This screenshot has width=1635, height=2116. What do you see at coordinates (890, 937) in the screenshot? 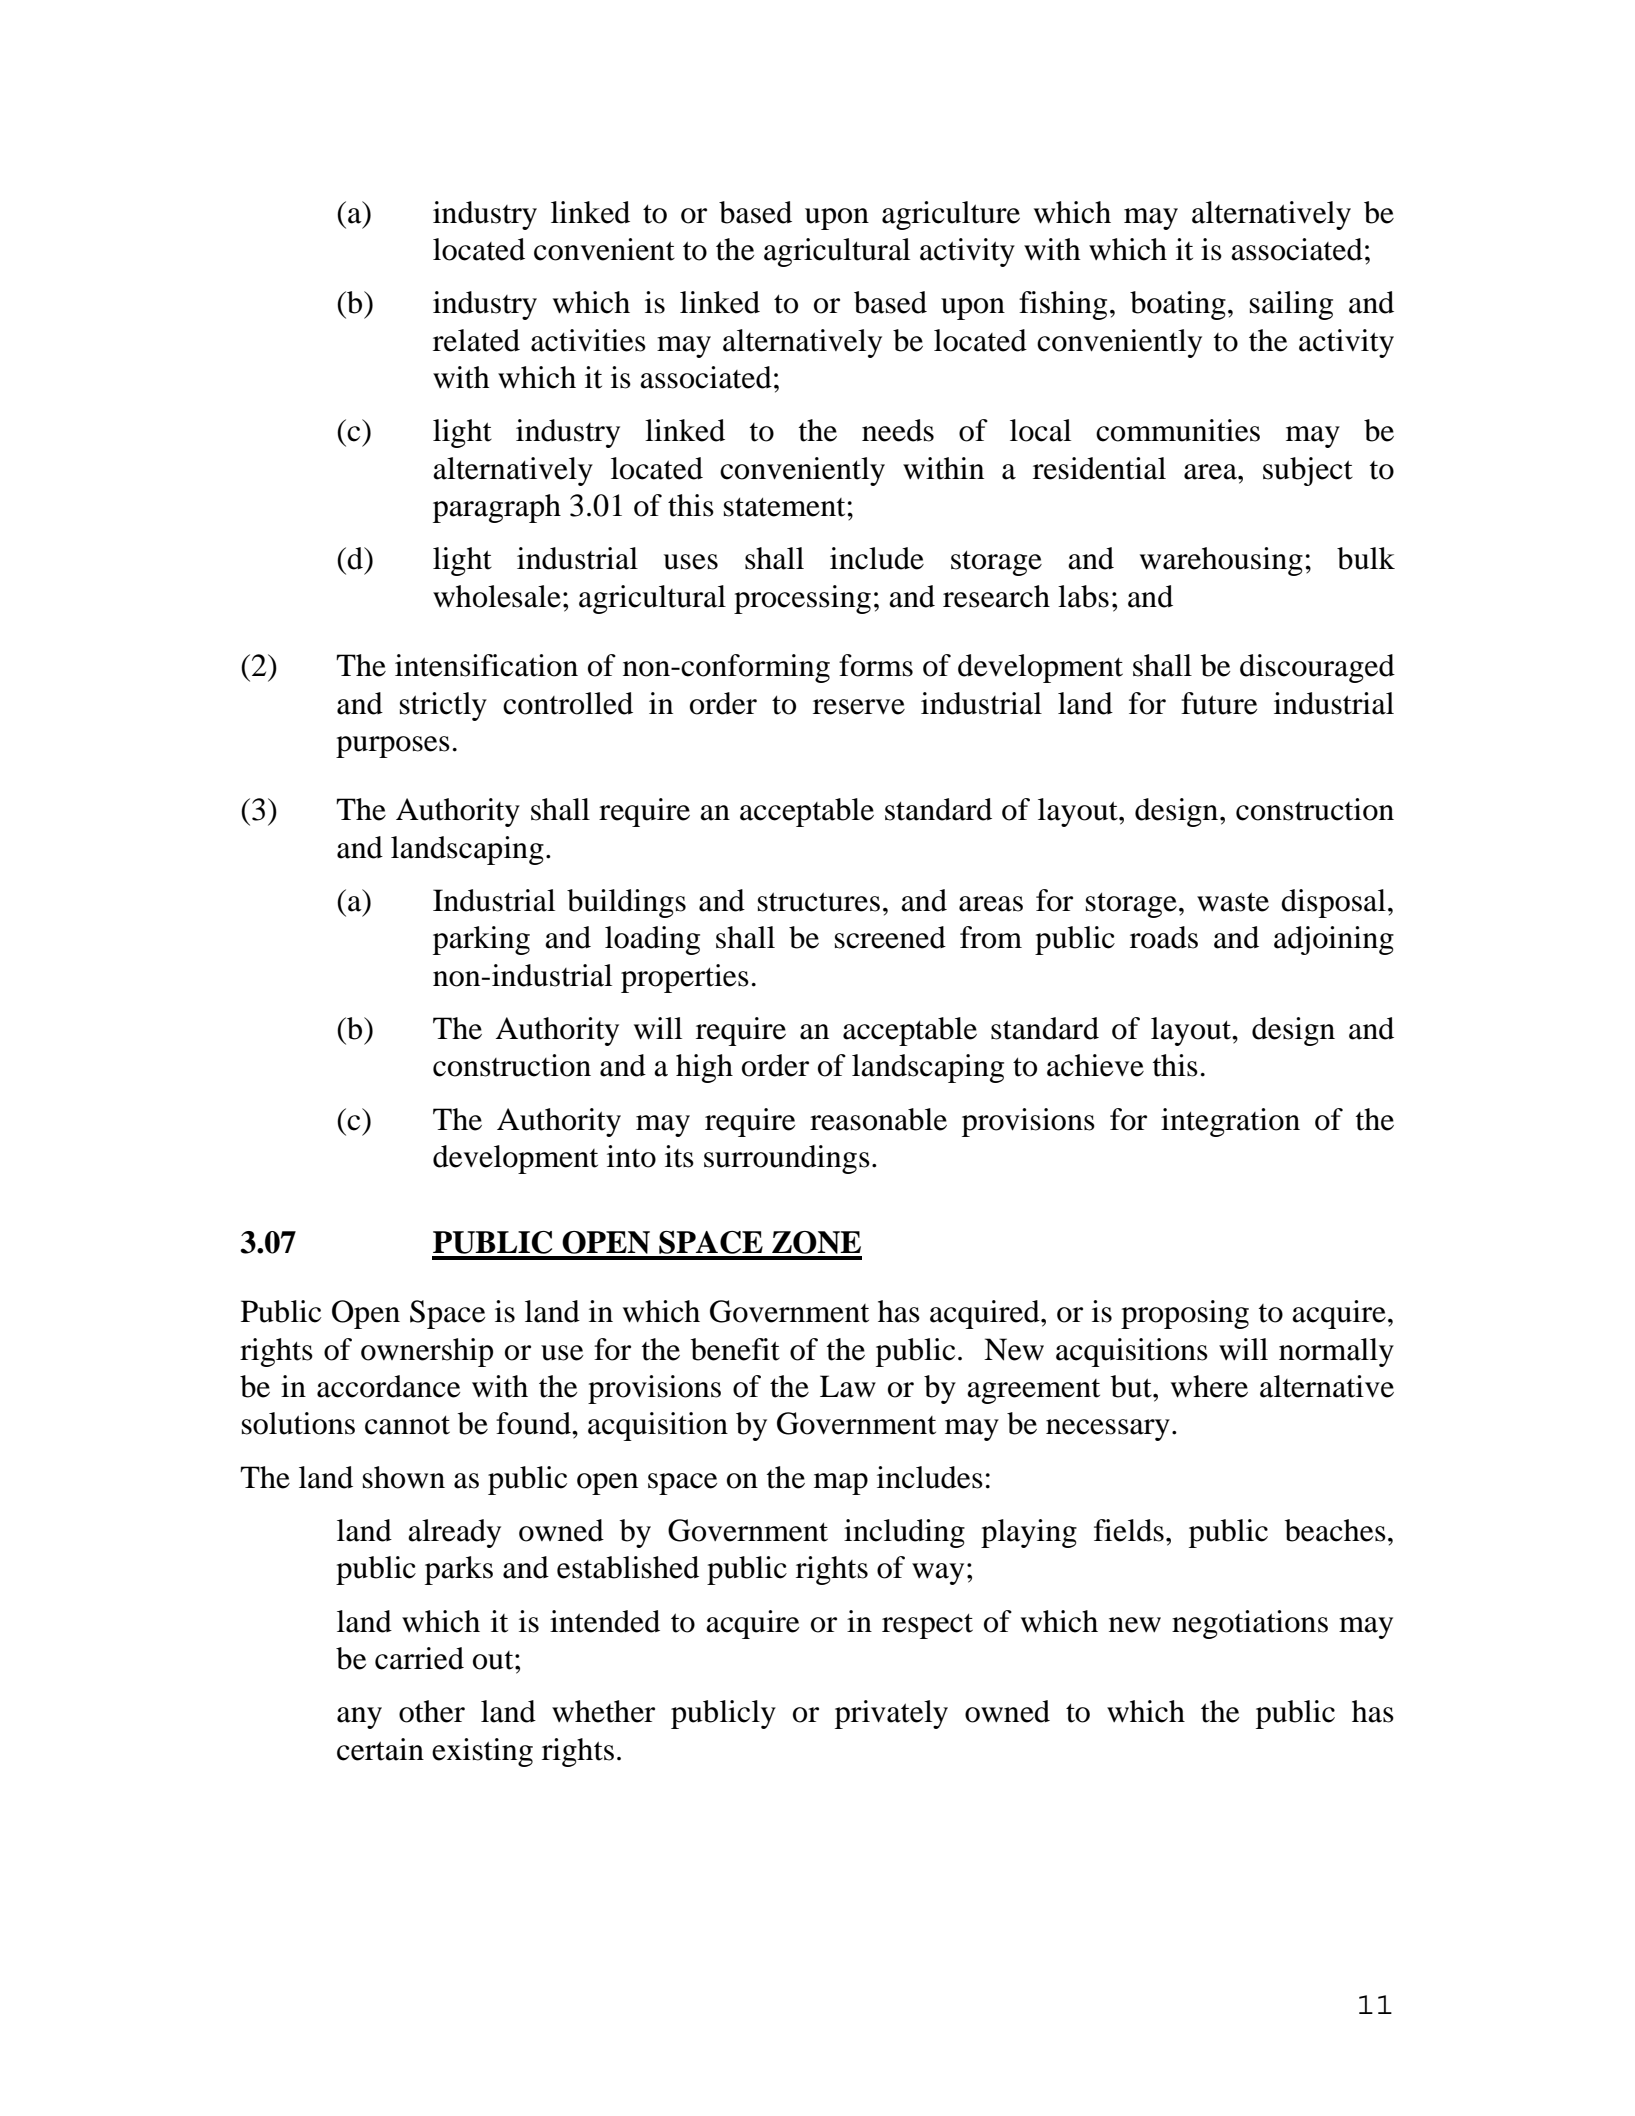
I see `screened` at bounding box center [890, 937].
